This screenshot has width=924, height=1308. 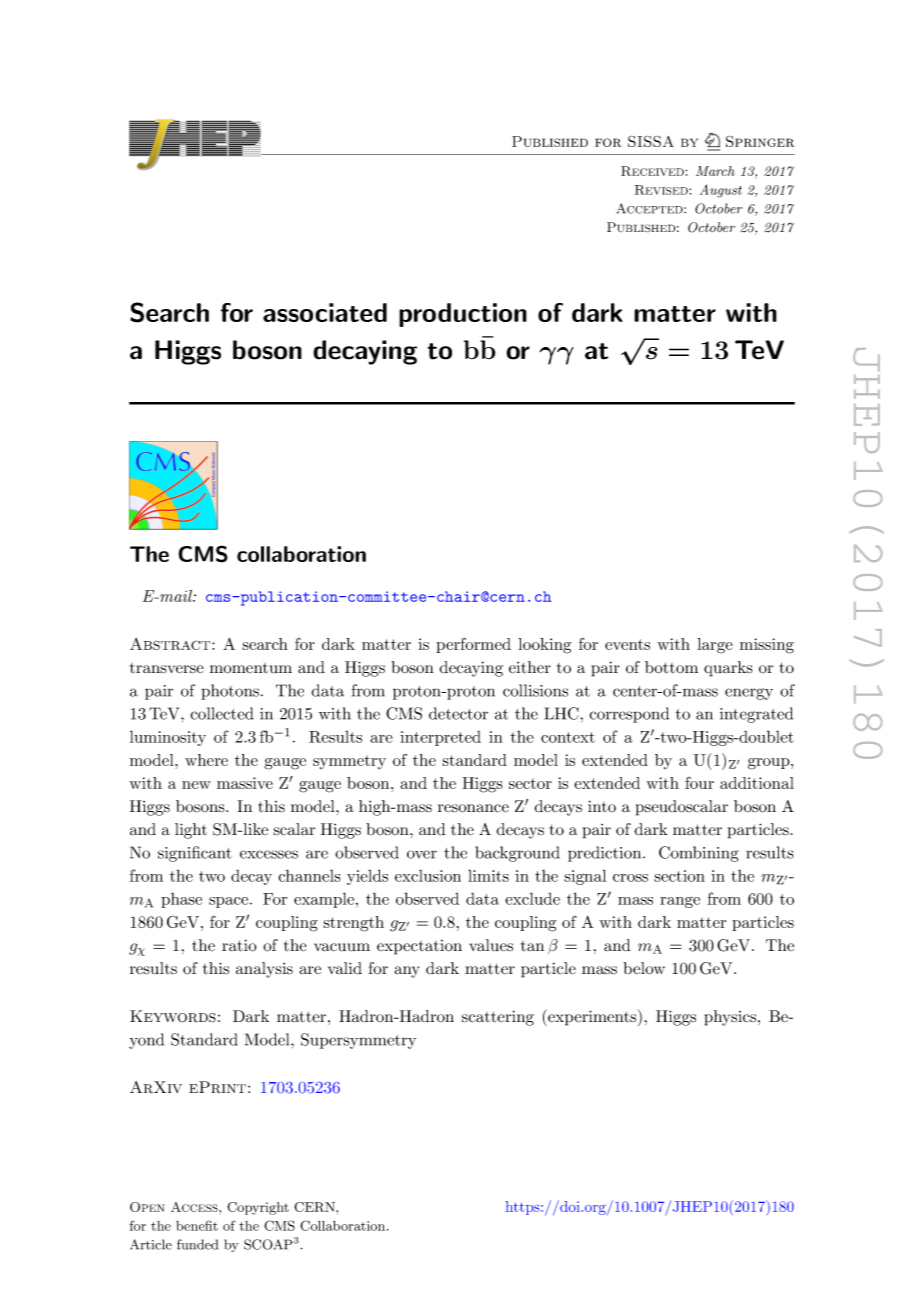 I want to click on bottom, so click(x=671, y=667).
